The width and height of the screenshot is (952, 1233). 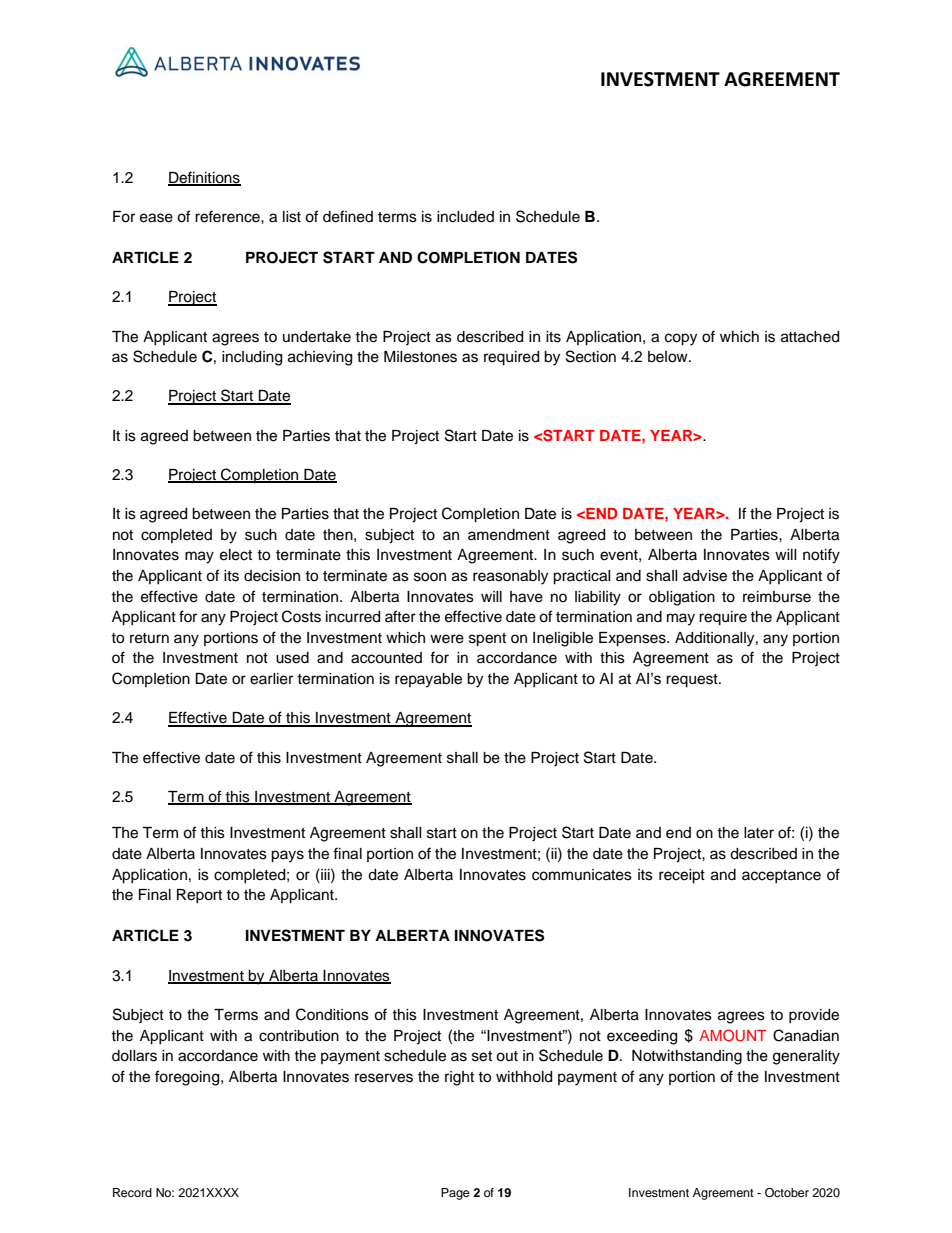 I want to click on included, so click(x=465, y=217).
